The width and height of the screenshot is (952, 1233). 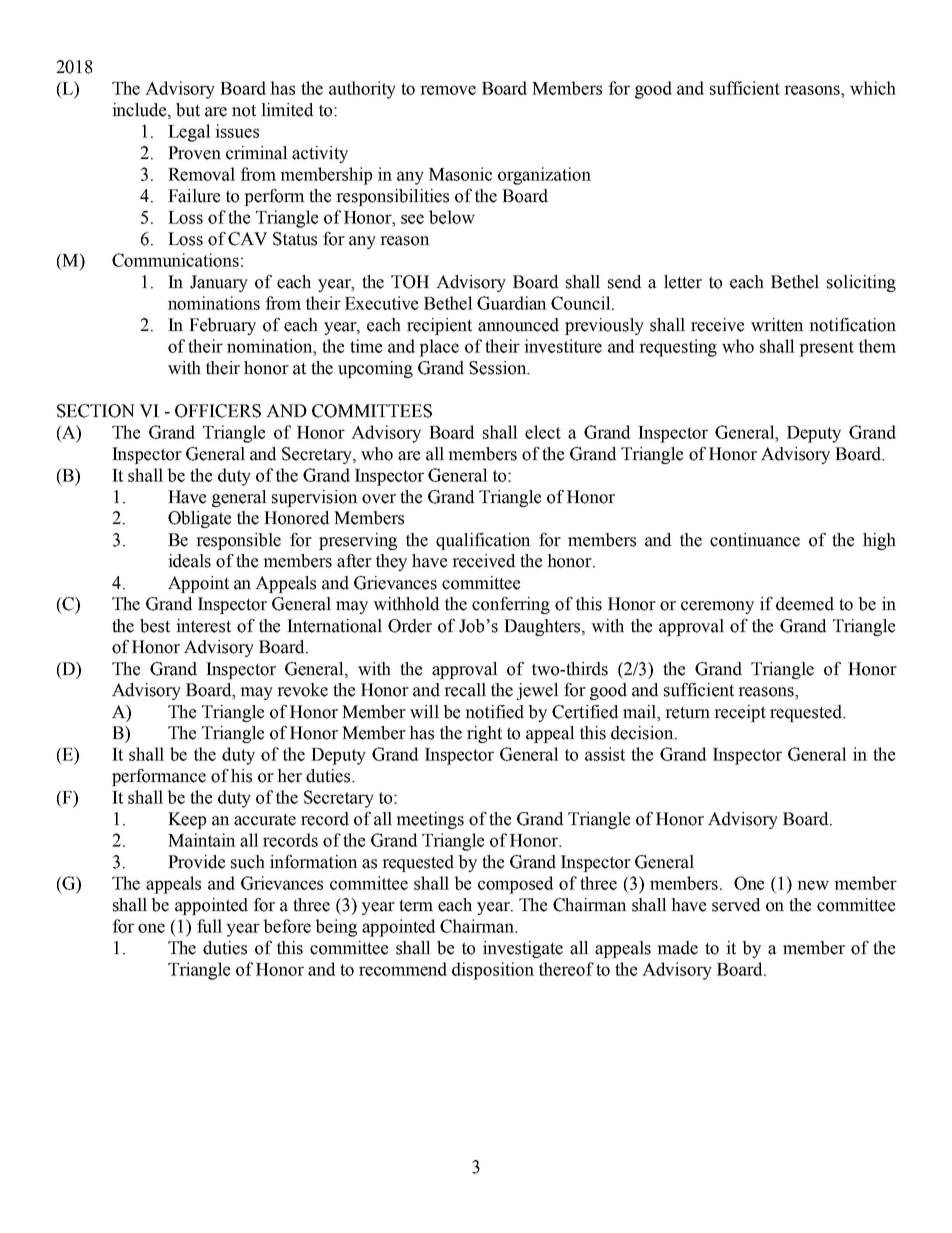 What do you see at coordinates (523, 949) in the screenshot?
I see `investigate` at bounding box center [523, 949].
